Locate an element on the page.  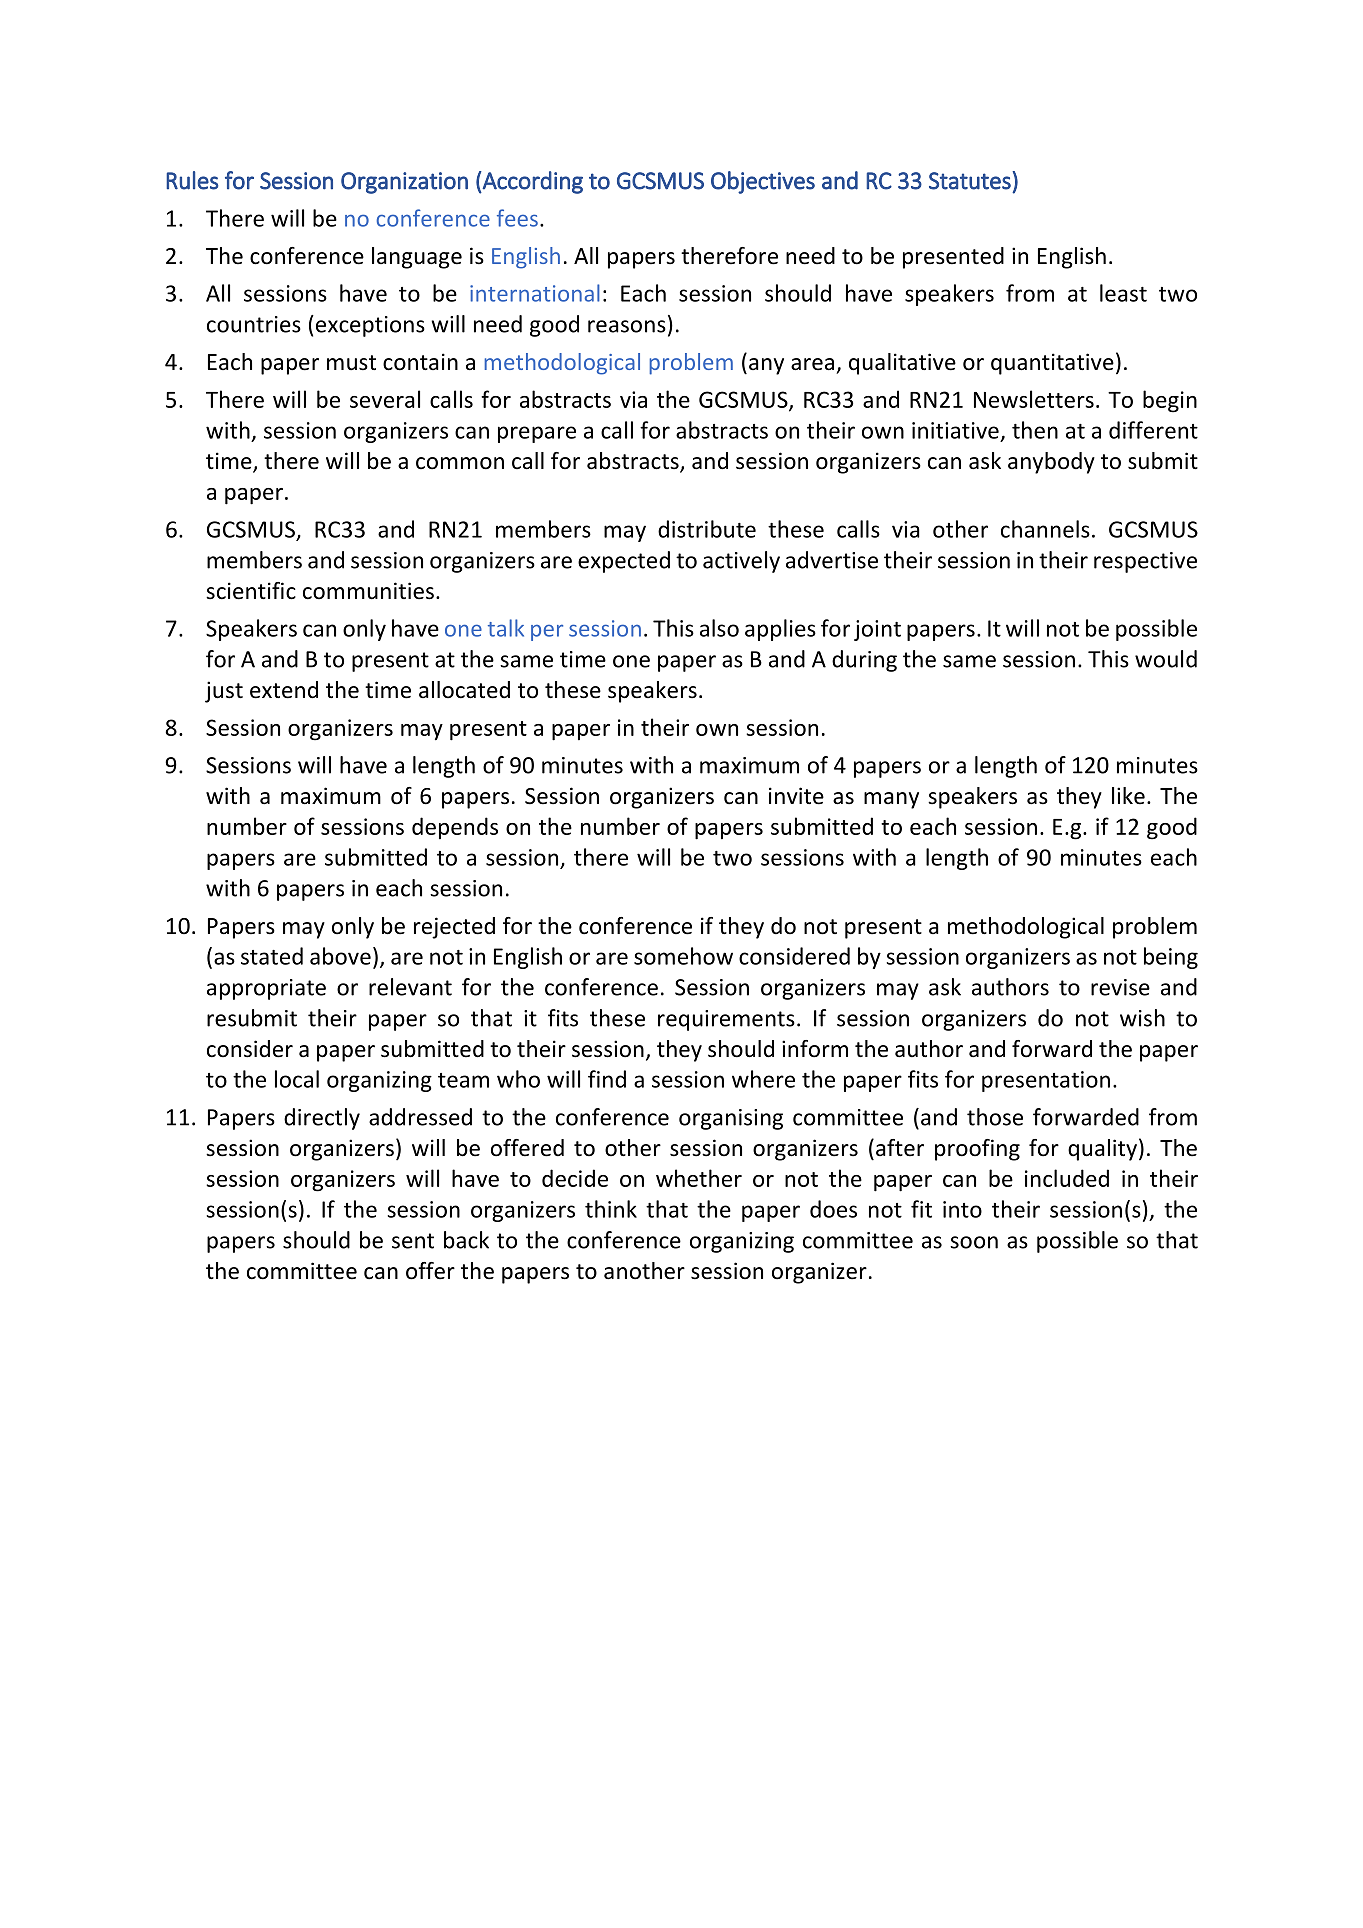
back is located at coordinates (466, 1240).
